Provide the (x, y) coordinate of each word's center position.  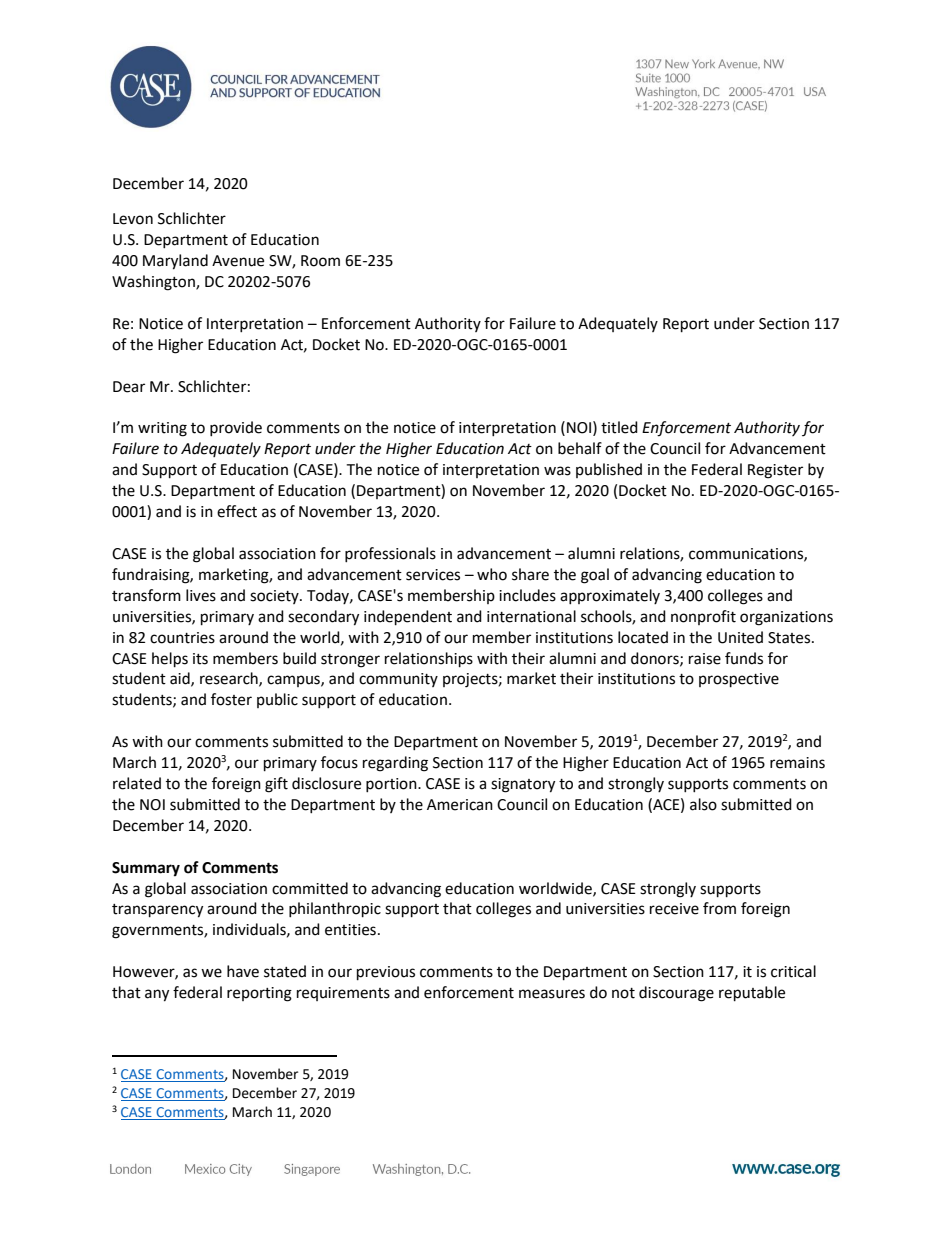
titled (619, 427)
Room (320, 261)
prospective (739, 680)
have (243, 971)
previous (386, 973)
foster (231, 699)
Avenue (238, 261)
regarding (395, 764)
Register (775, 471)
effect (237, 511)
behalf (580, 448)
